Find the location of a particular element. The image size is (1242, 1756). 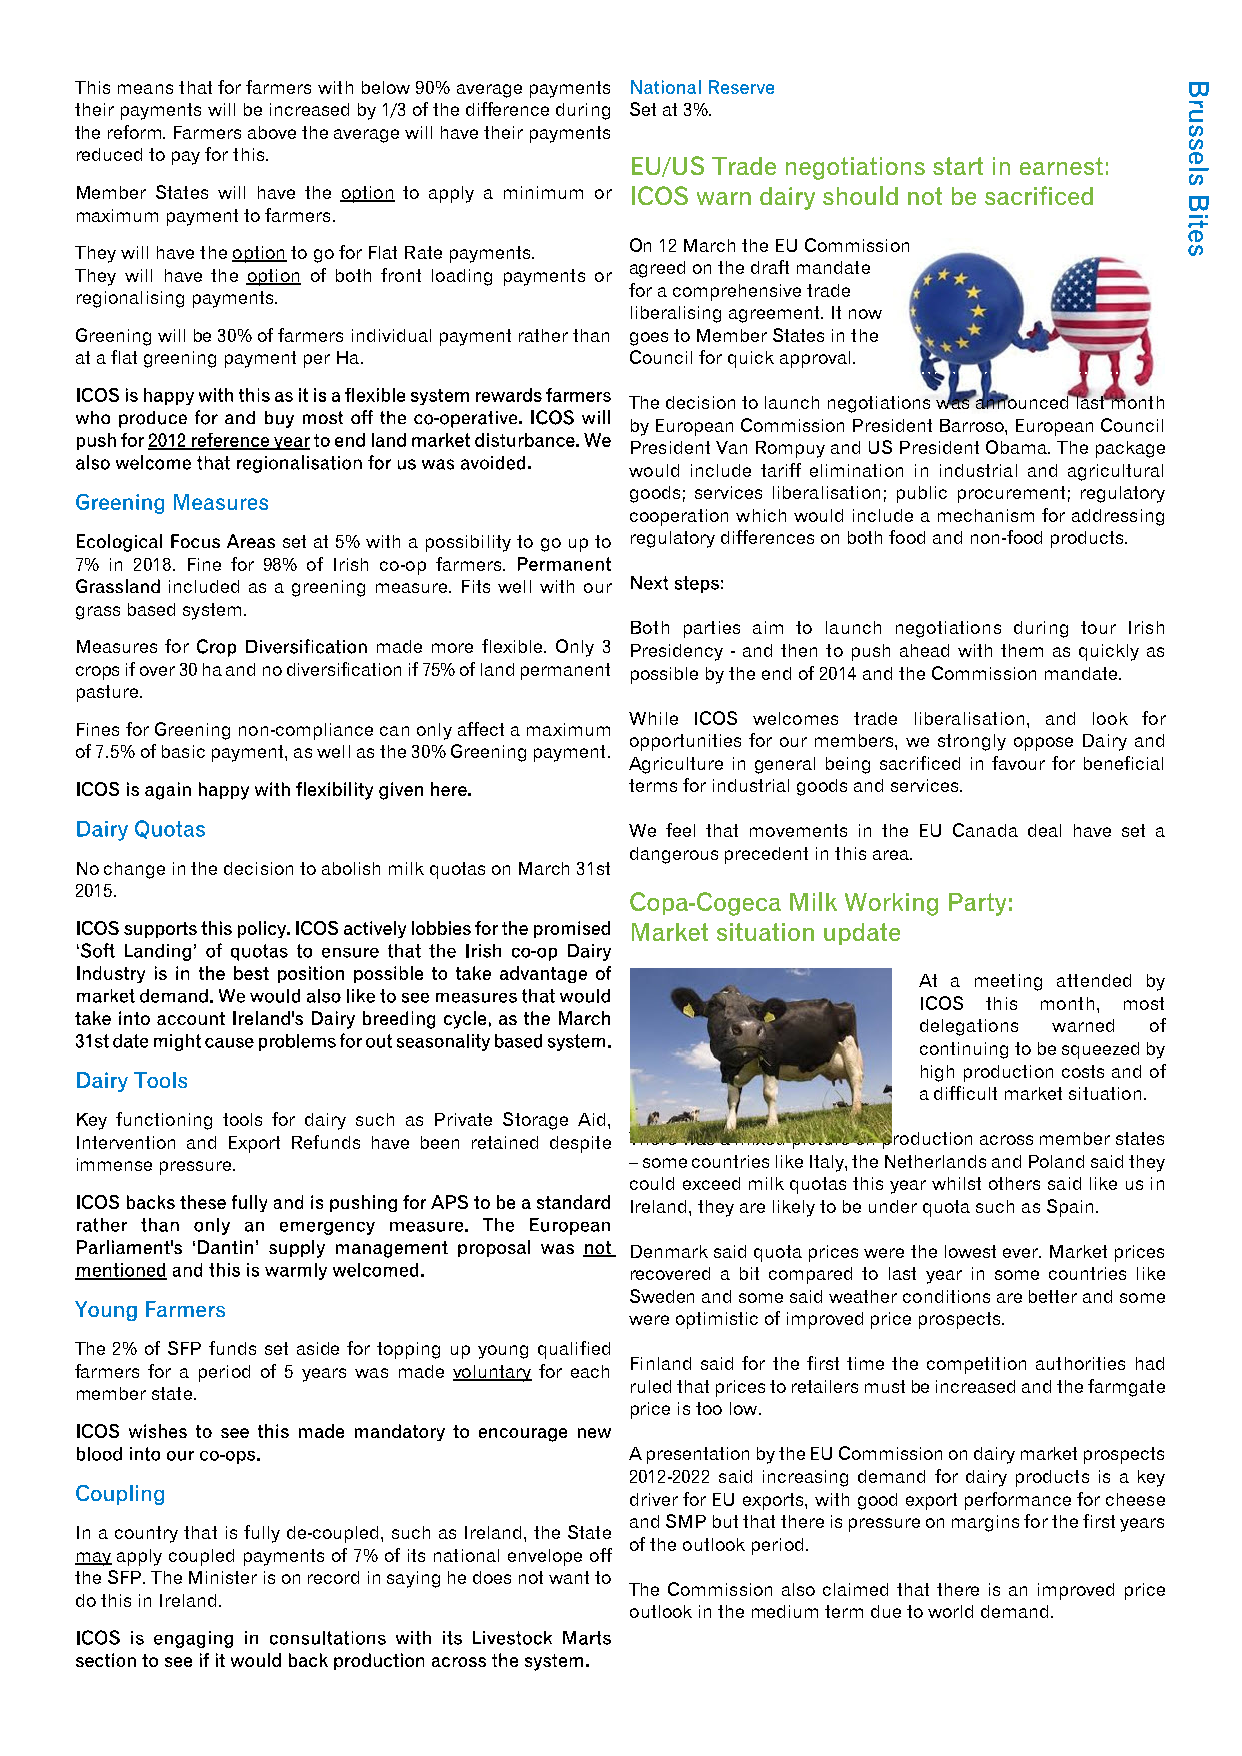

now is located at coordinates (865, 314).
